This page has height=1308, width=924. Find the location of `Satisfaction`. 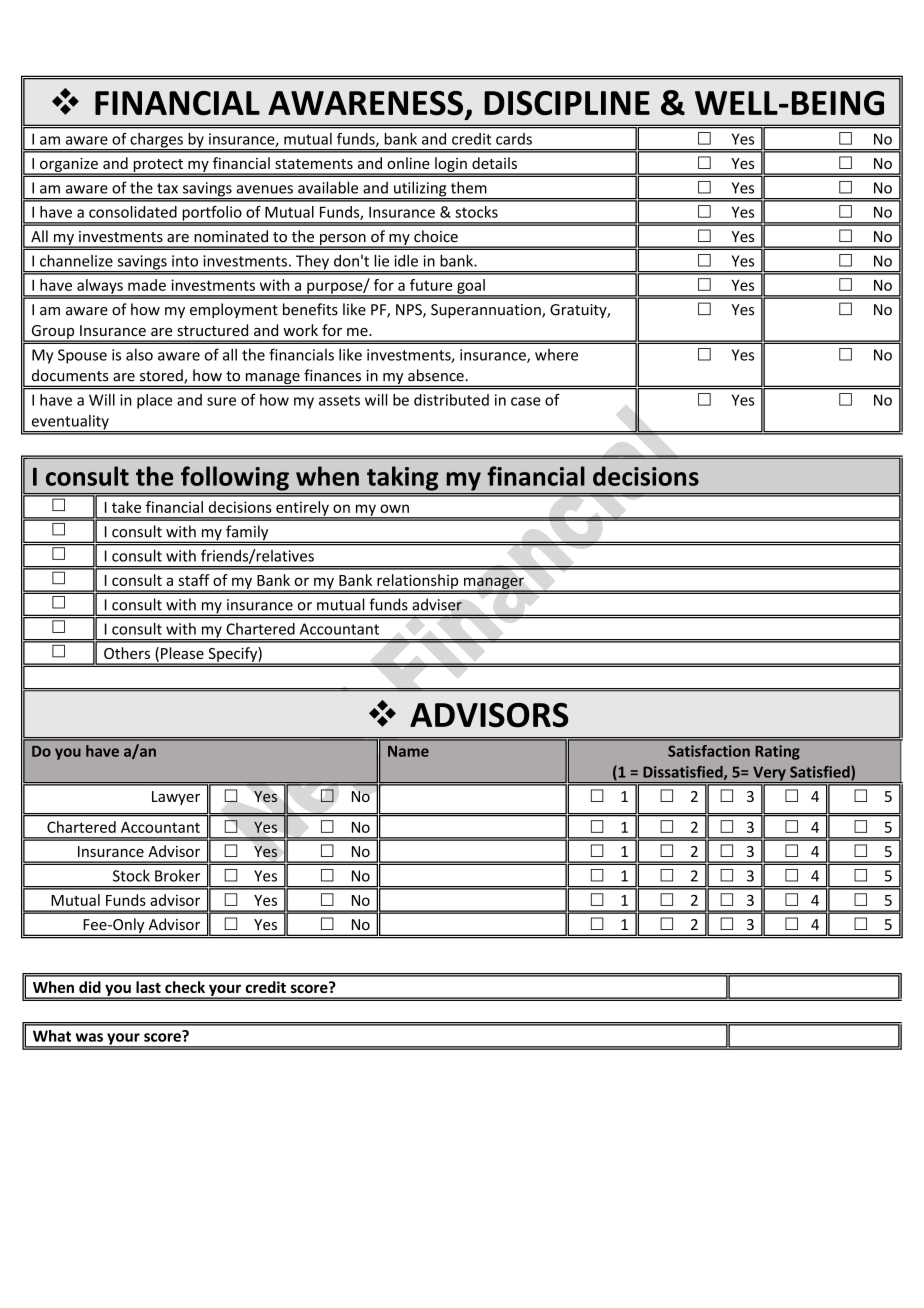

Satisfaction is located at coordinates (709, 751).
